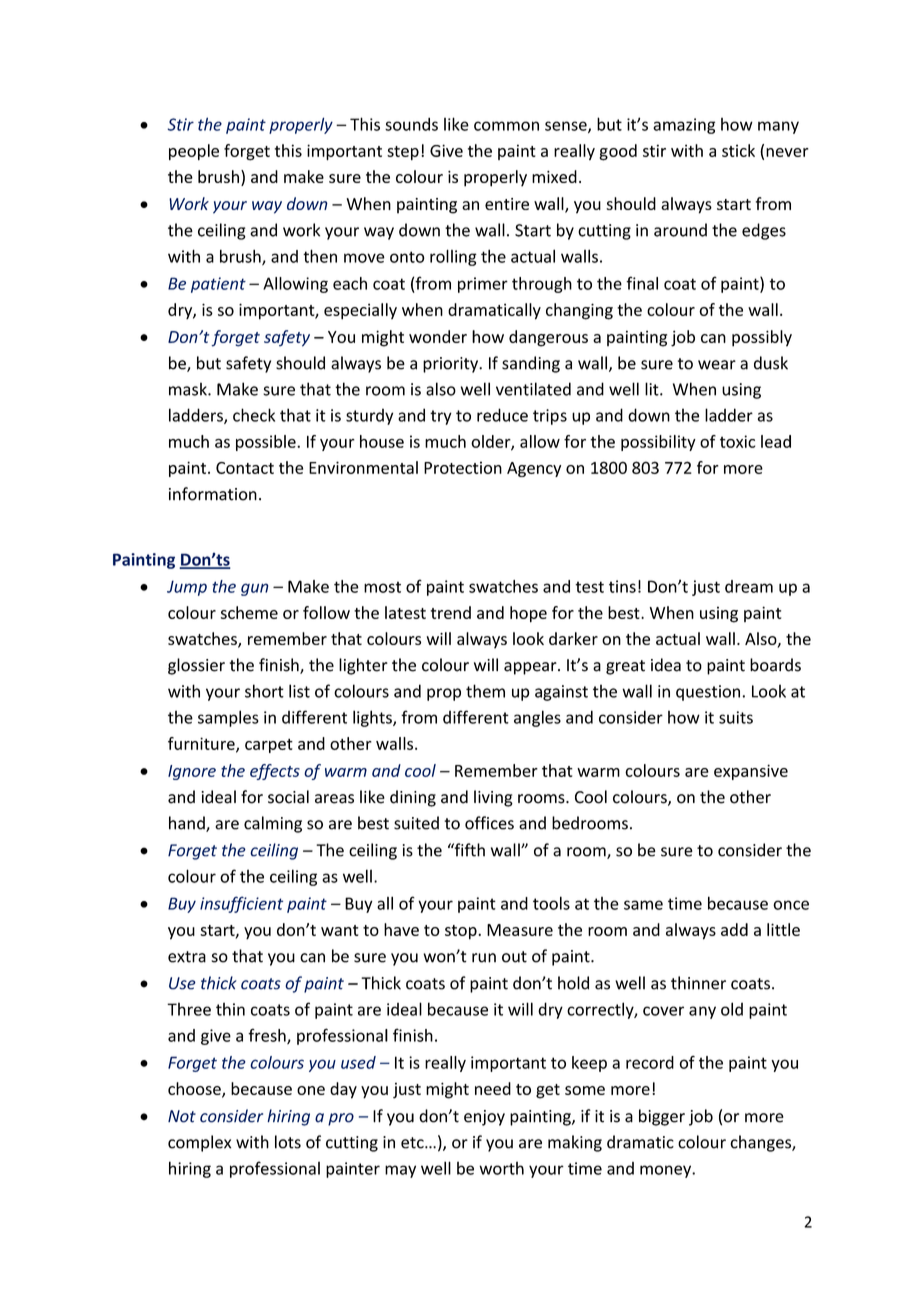  Describe the element at coordinates (194, 152) in the screenshot. I see `people` at that location.
